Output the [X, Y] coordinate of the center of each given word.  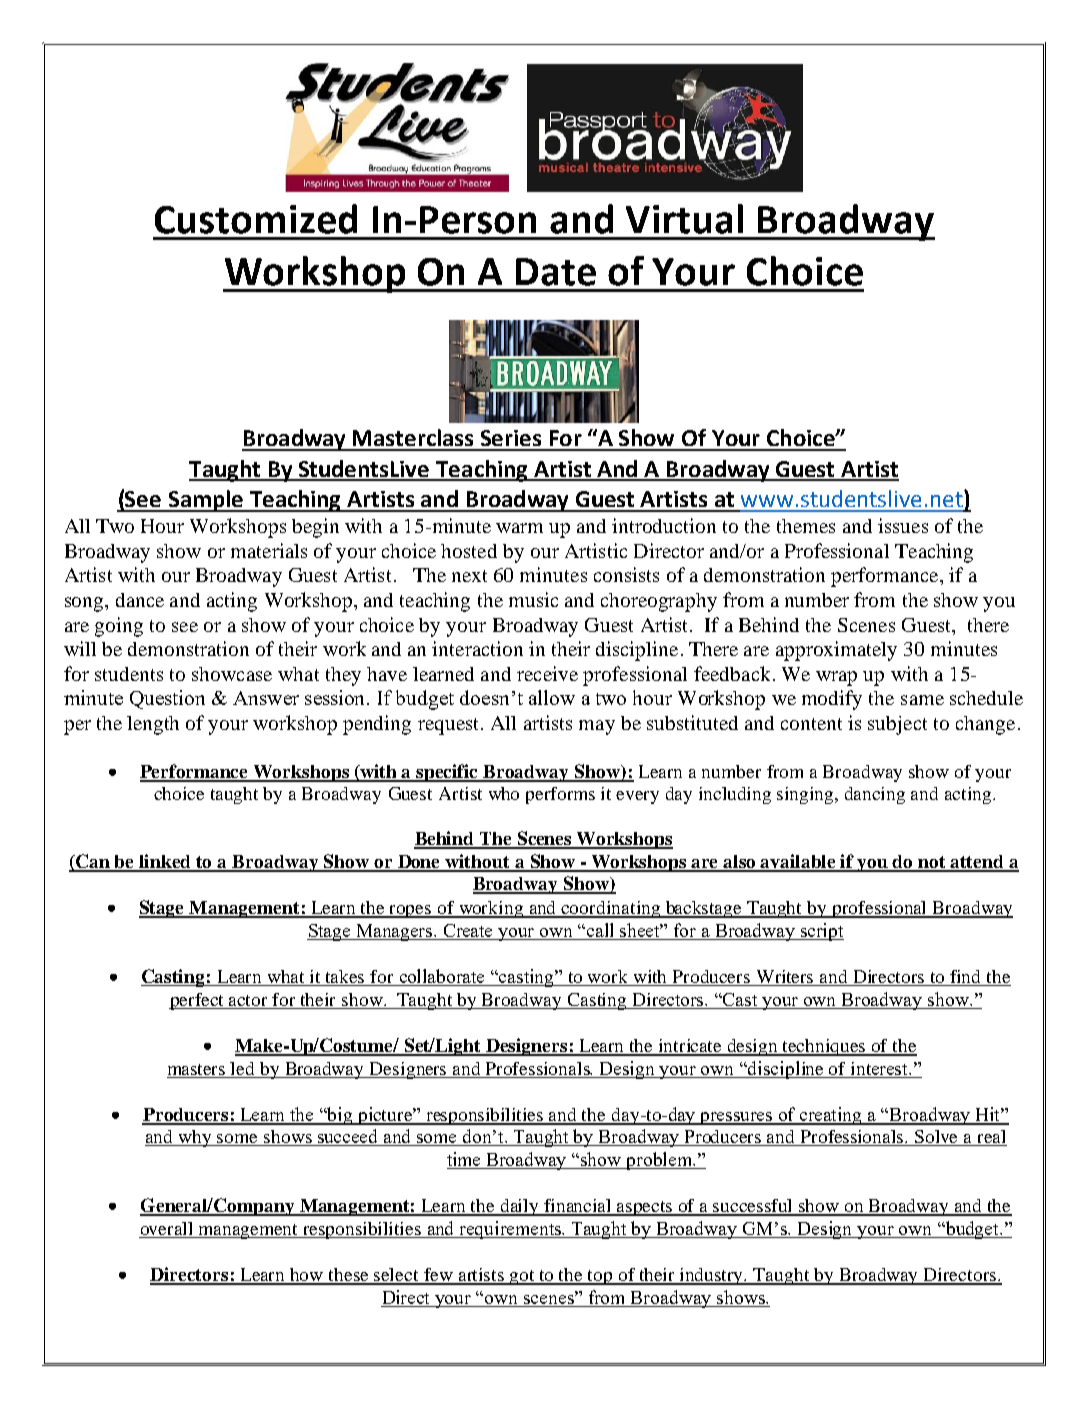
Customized [256, 219]
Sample [206, 501]
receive [547, 673]
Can [93, 862]
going [119, 627]
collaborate [442, 977]
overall [166, 1228]
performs [560, 795]
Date [556, 272]
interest [881, 1068]
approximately [836, 651]
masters [196, 1069]
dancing [875, 795]
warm [519, 528]
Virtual [684, 219]
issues [903, 525]
